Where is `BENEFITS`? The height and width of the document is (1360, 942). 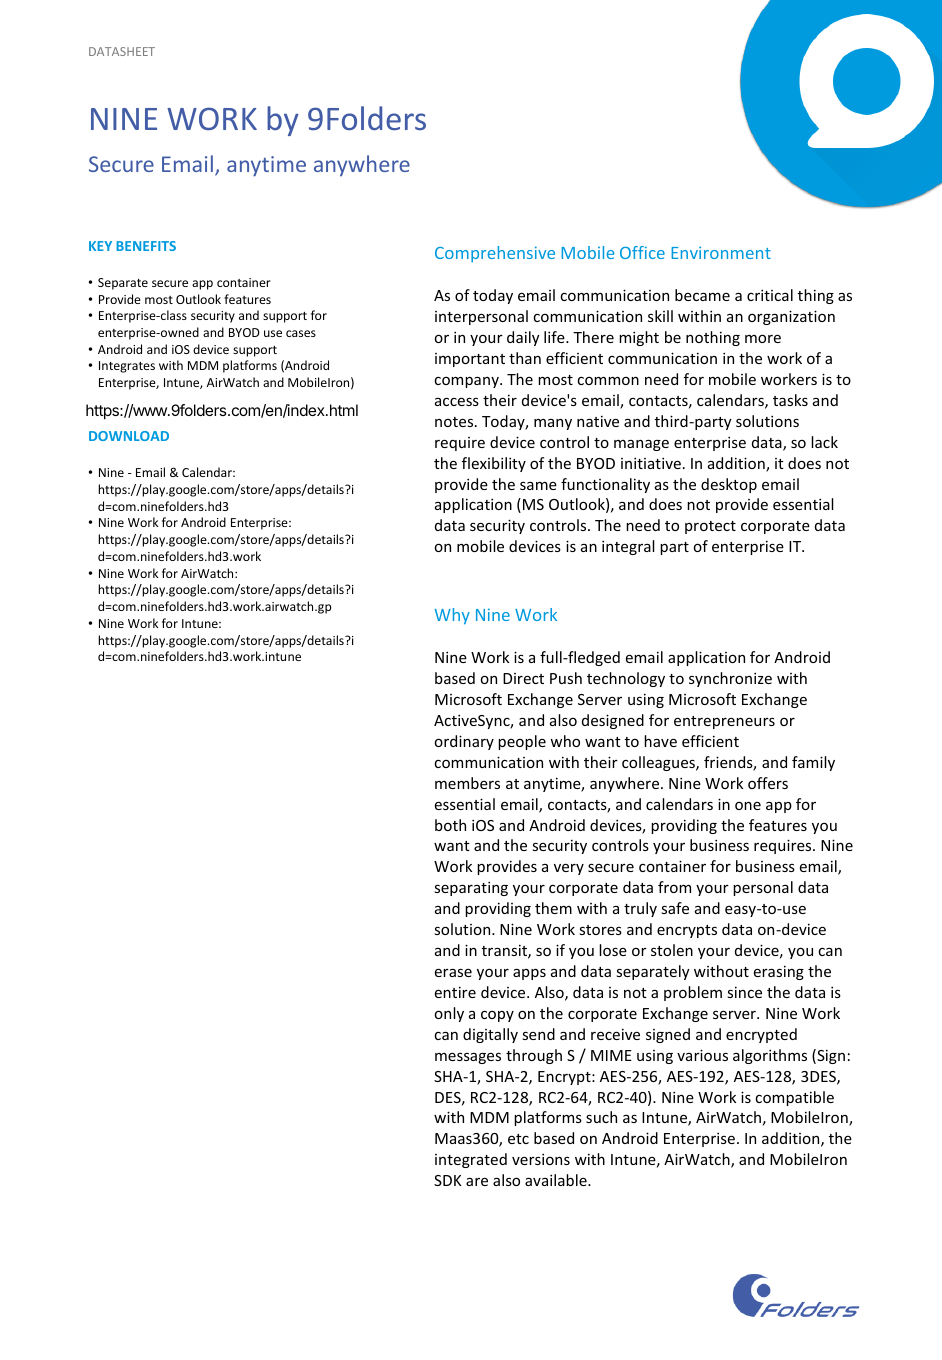
BENEFITS is located at coordinates (146, 246).
